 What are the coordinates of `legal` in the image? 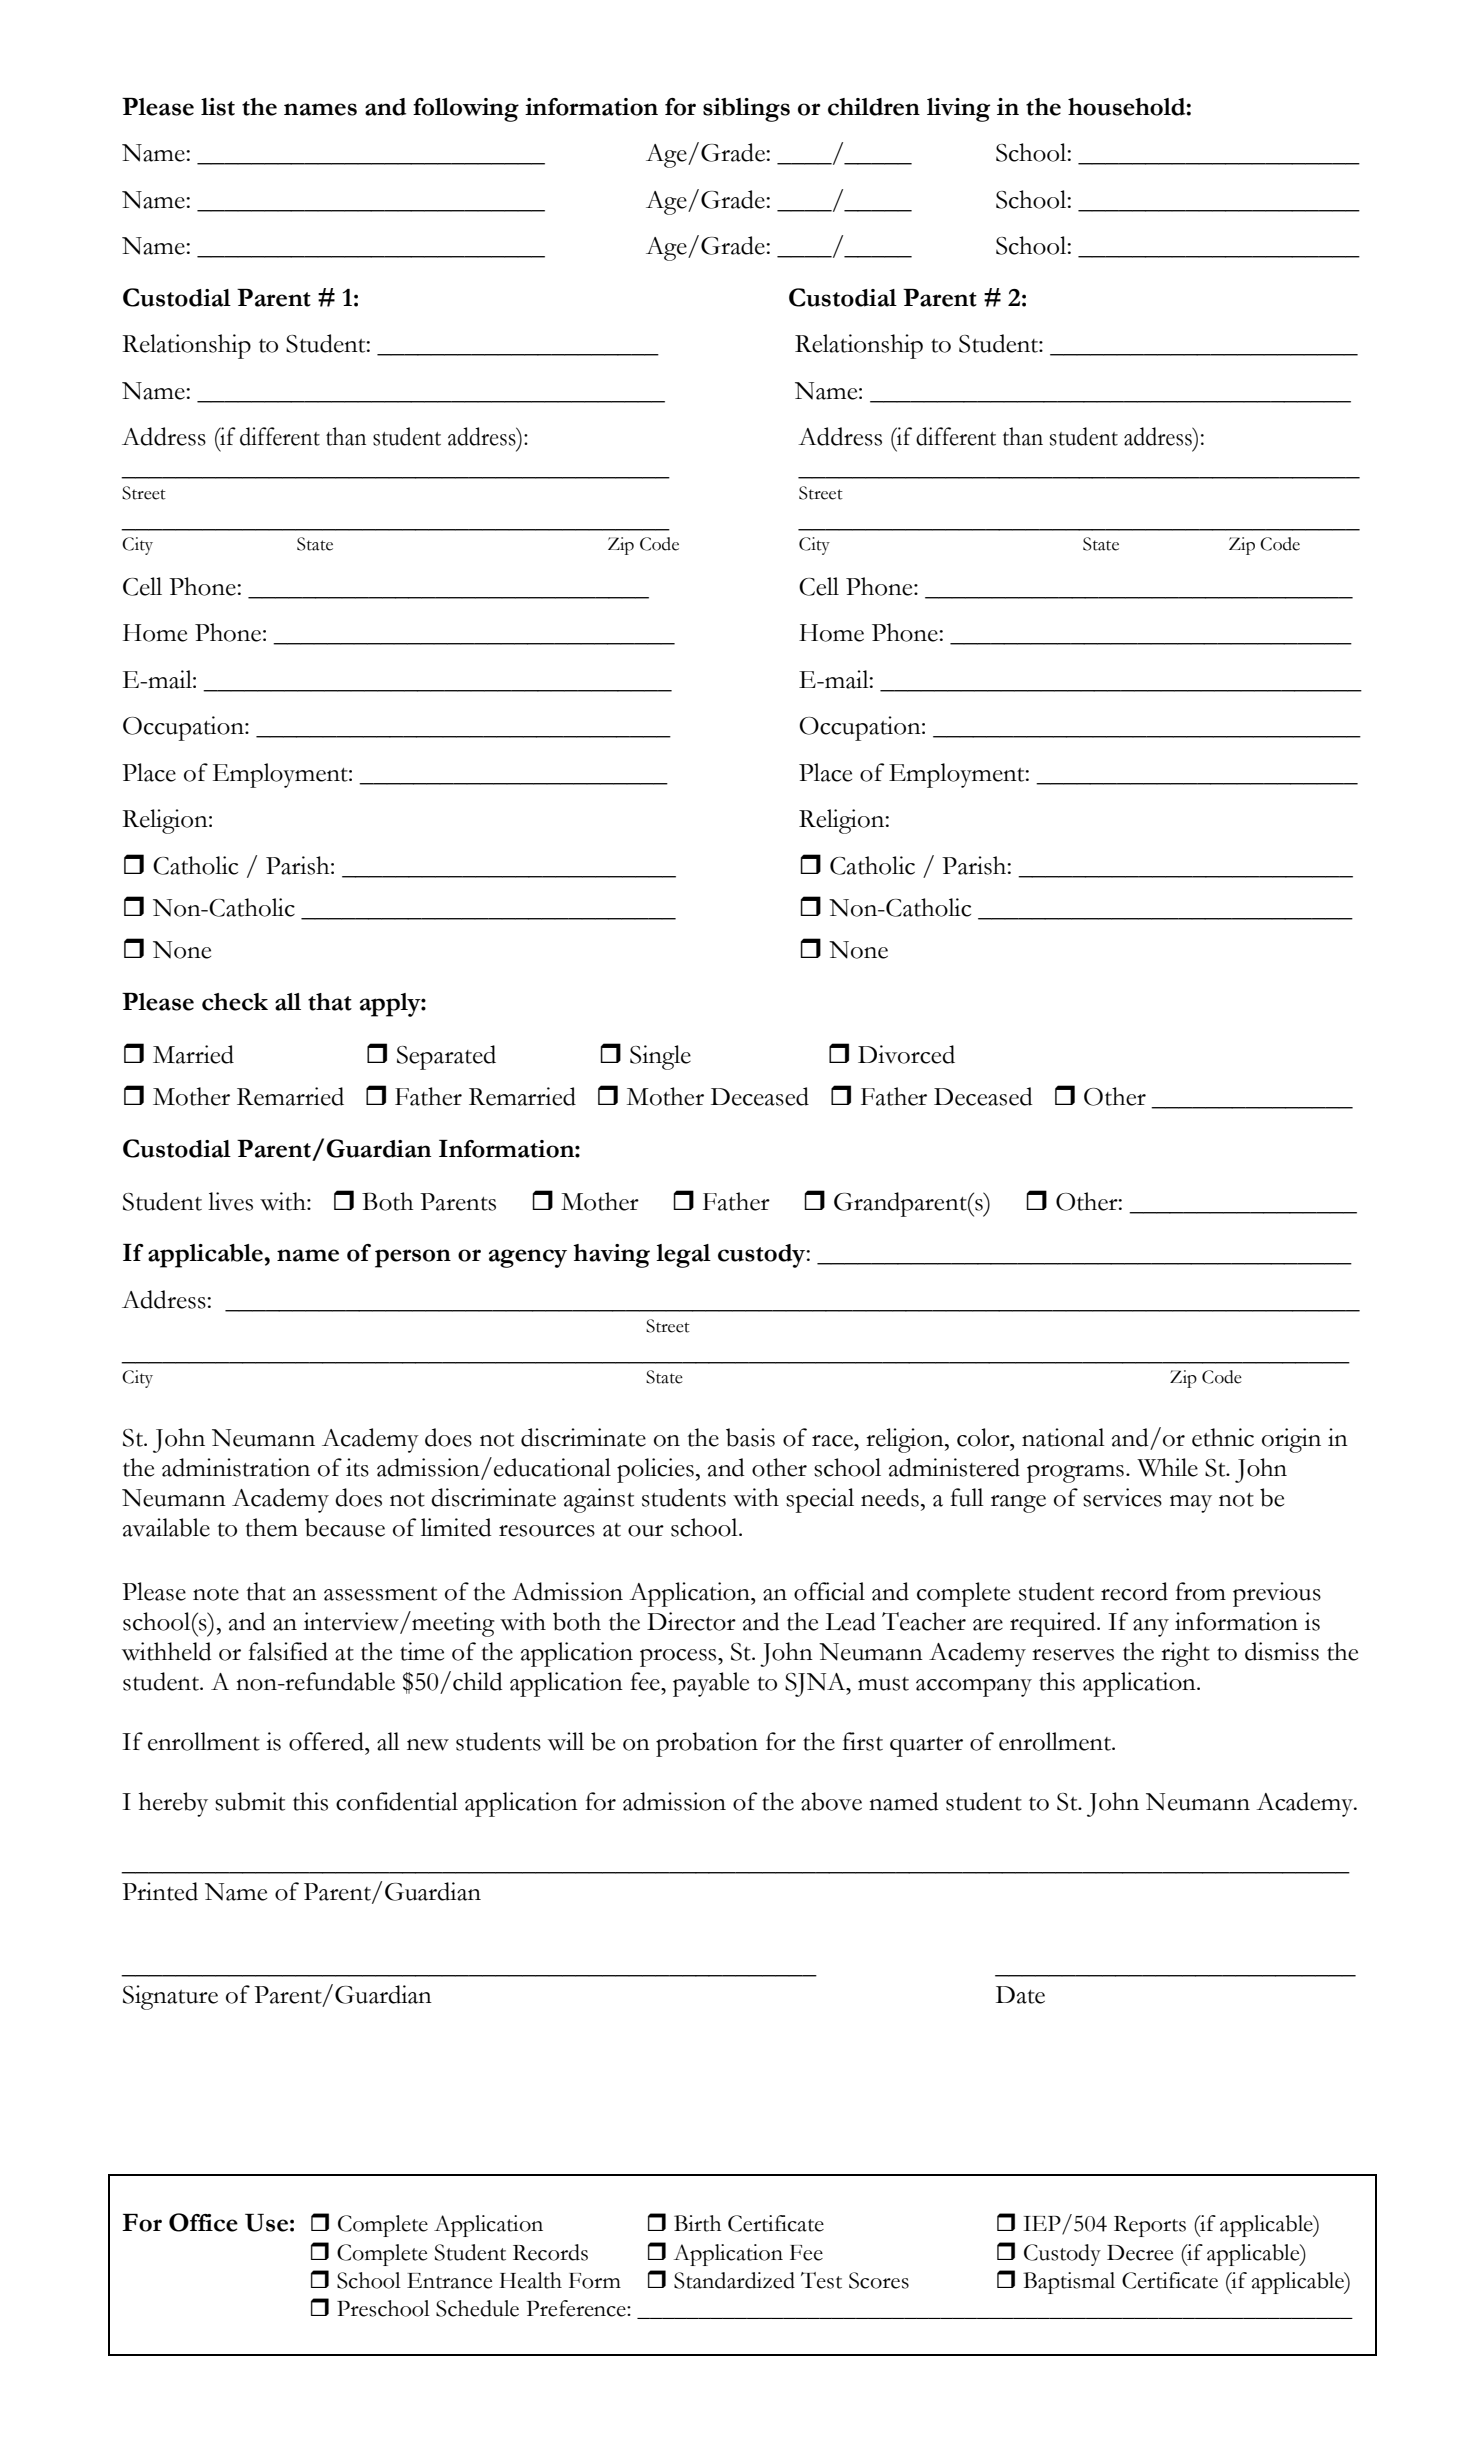 It's located at (683, 1256).
